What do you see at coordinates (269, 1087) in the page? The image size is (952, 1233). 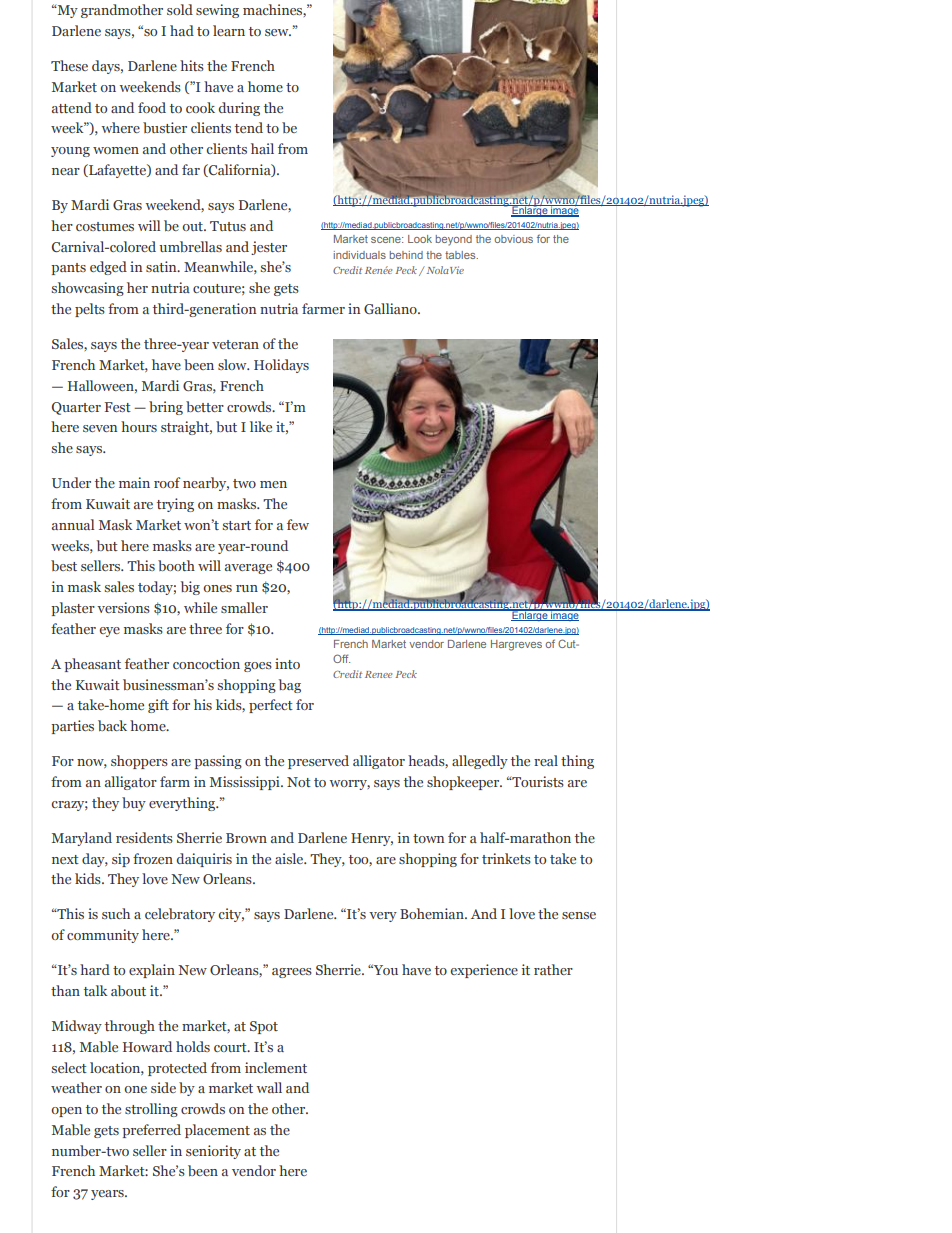 I see `wall` at bounding box center [269, 1087].
